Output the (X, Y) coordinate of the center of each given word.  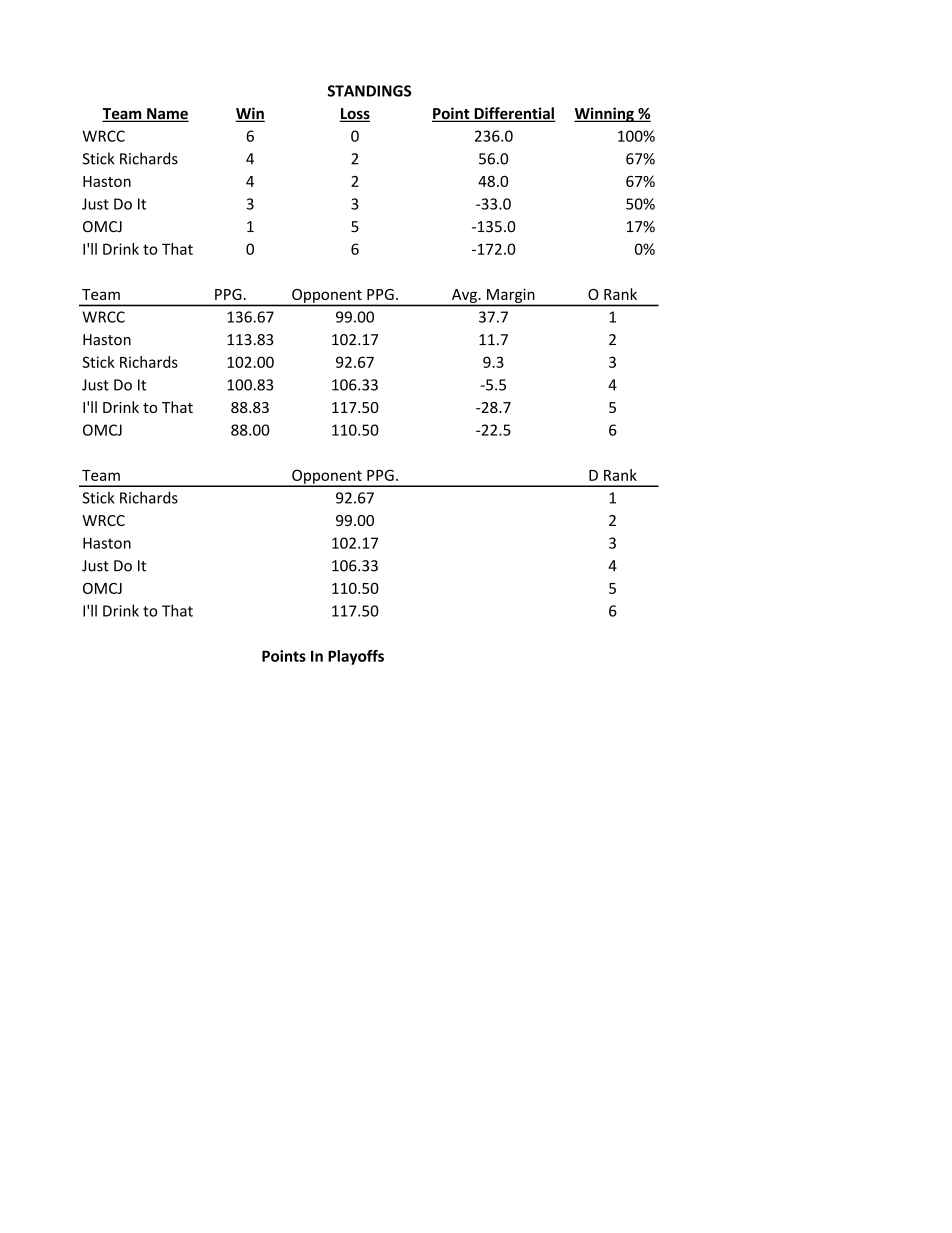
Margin (510, 296)
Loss (354, 115)
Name (167, 115)
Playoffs (356, 657)
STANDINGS (369, 91)
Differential (514, 114)
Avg (464, 296)
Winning (605, 114)
